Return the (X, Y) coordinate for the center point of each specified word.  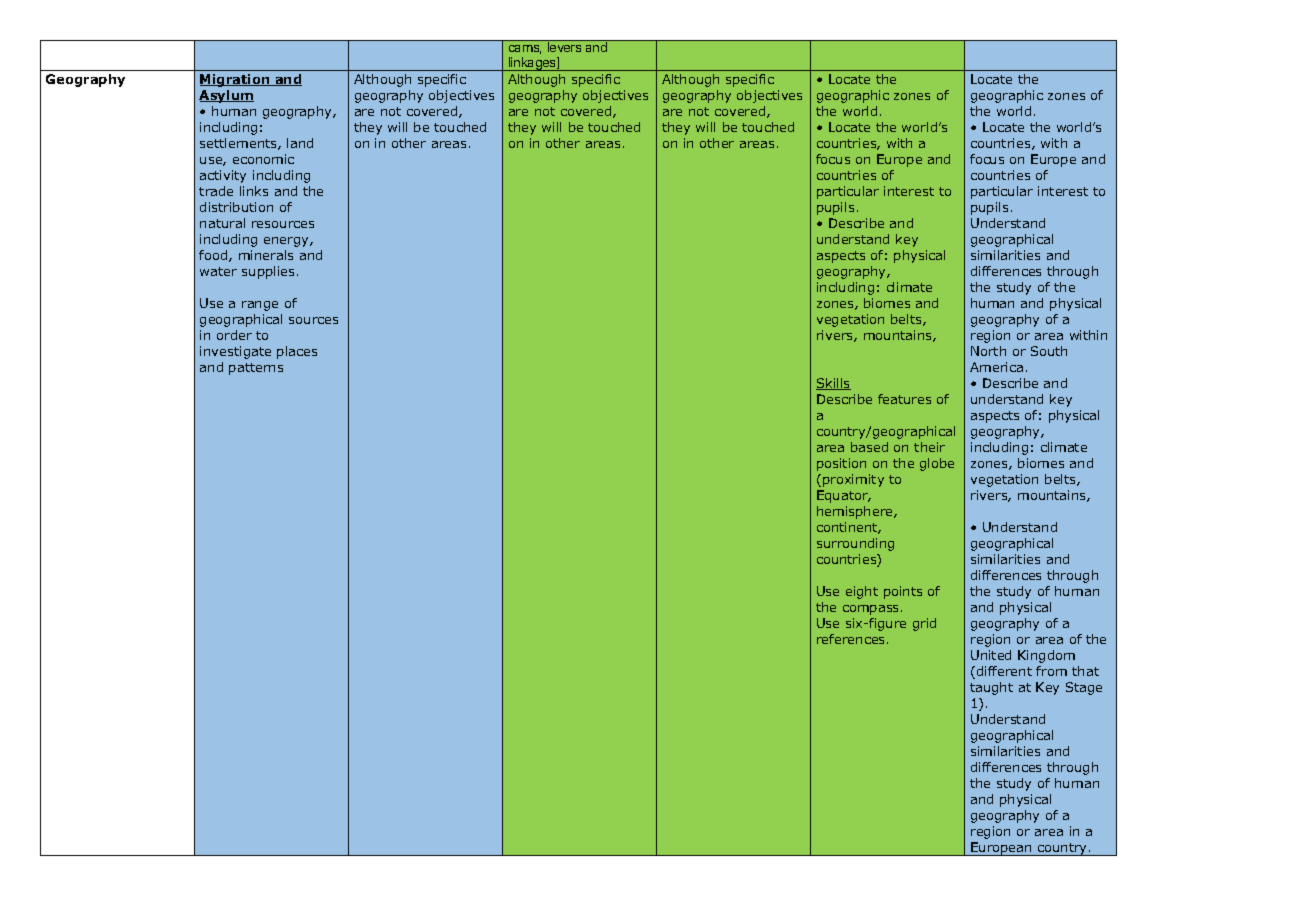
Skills (833, 384)
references (852, 639)
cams (525, 49)
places (297, 352)
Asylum (226, 96)
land (300, 143)
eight (862, 592)
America (996, 367)
